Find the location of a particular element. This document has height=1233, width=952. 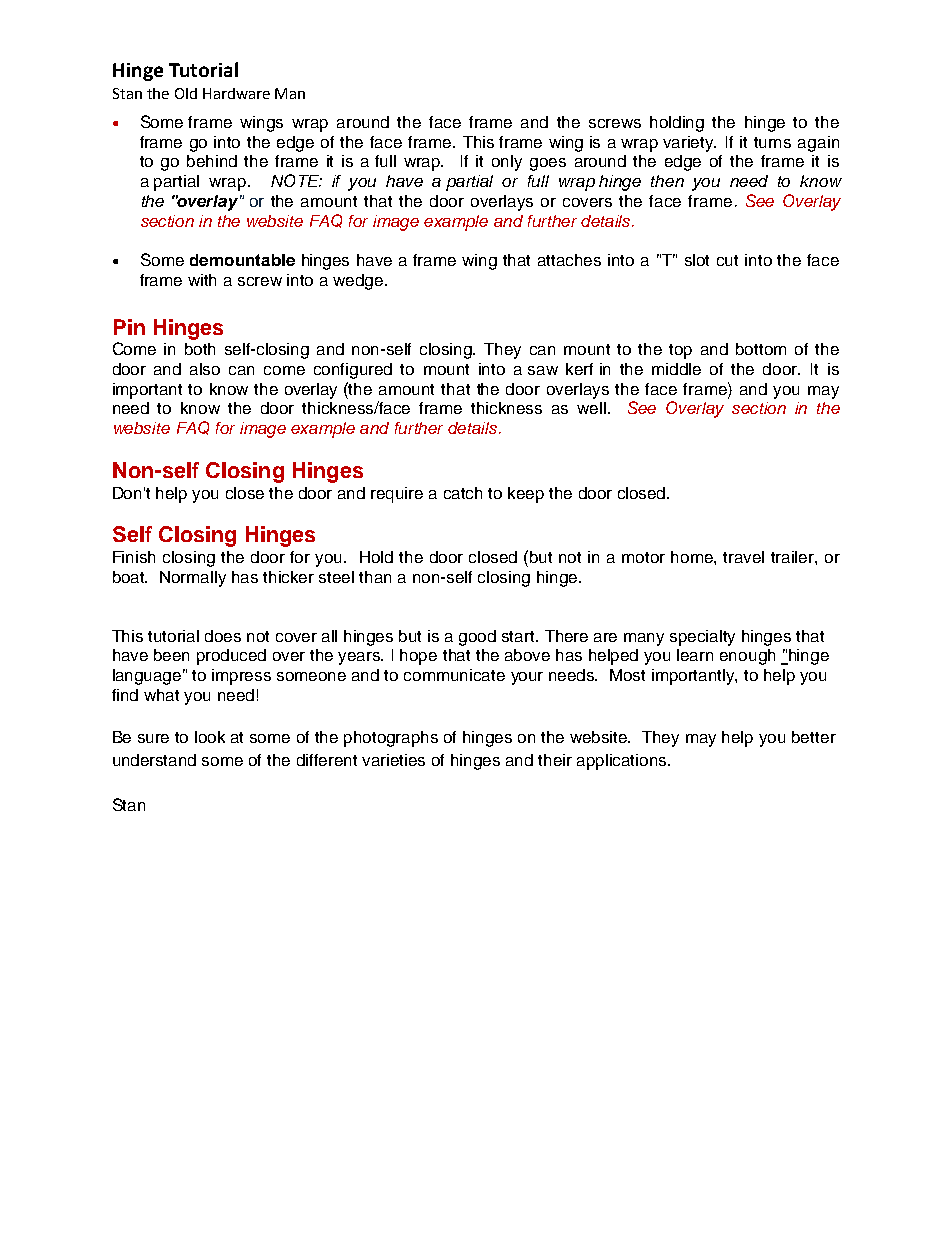

only is located at coordinates (507, 163).
